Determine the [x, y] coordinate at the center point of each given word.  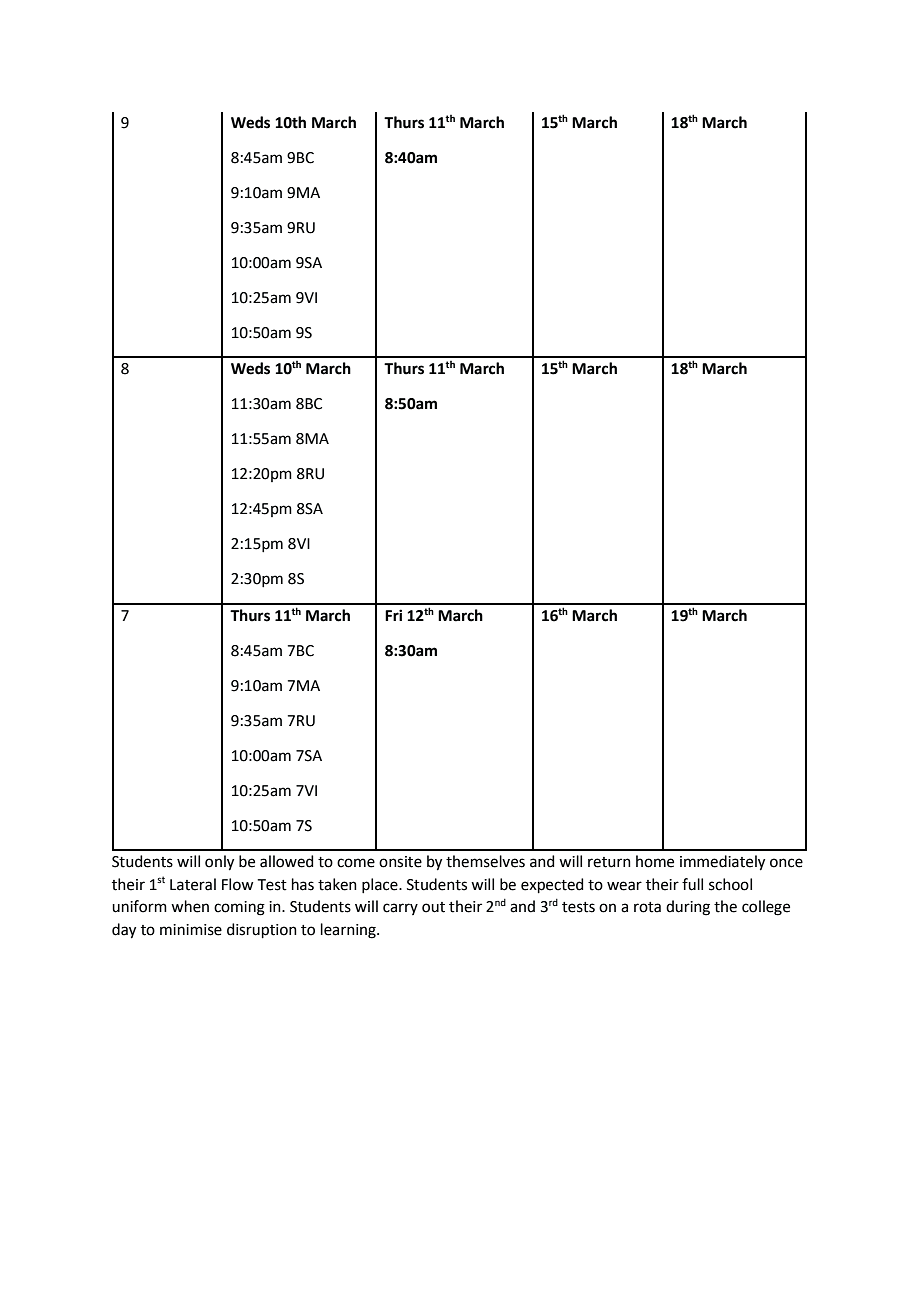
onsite [400, 862]
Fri [393, 615]
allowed [286, 861]
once [786, 863]
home [655, 861]
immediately [722, 863]
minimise [191, 930]
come [356, 863]
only [219, 863]
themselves [485, 861]
